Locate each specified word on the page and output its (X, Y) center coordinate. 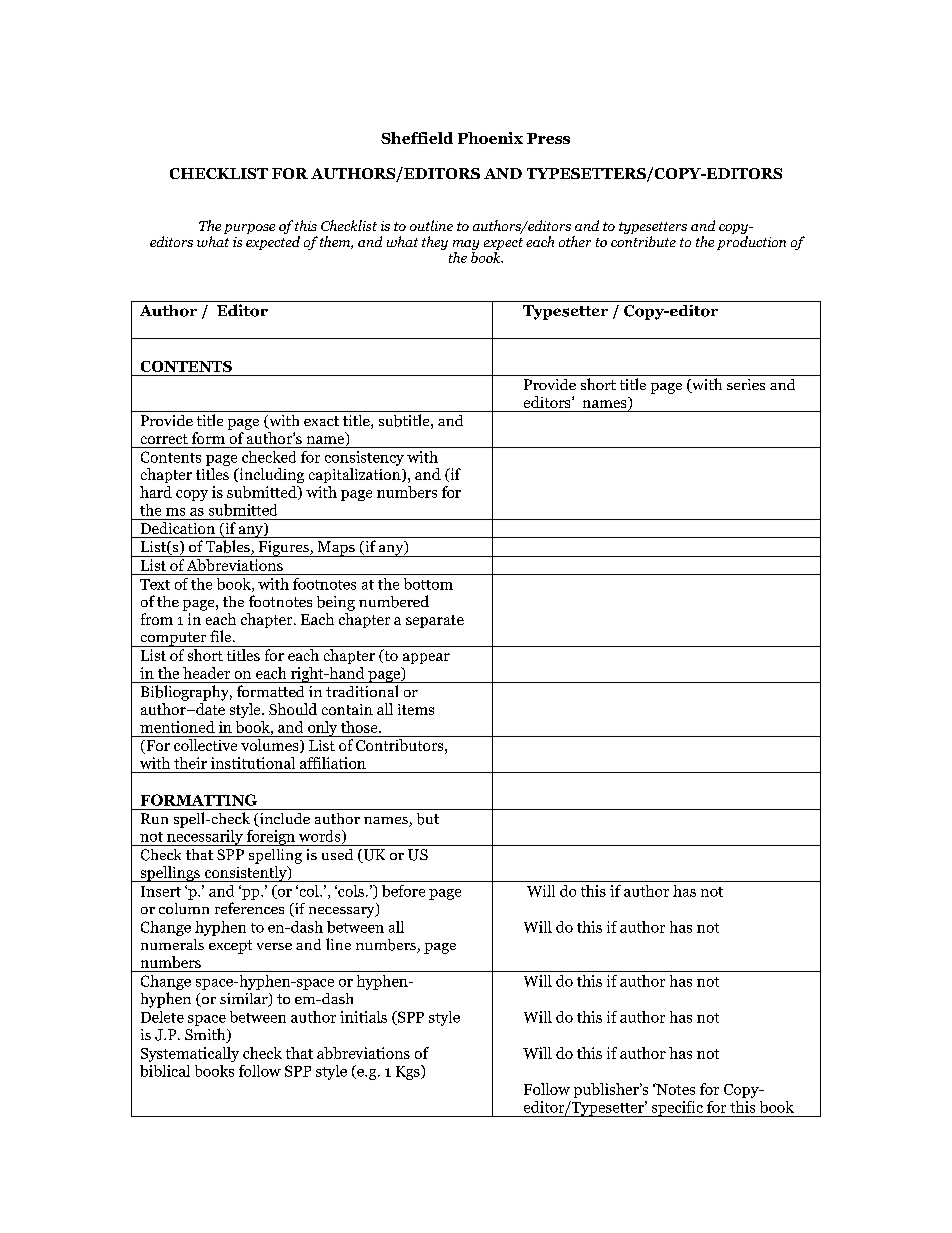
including (270, 475)
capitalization (356, 475)
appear (426, 658)
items (416, 709)
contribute (643, 241)
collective (205, 745)
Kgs (409, 1072)
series (746, 384)
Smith (206, 1035)
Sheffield (417, 138)
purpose (249, 229)
